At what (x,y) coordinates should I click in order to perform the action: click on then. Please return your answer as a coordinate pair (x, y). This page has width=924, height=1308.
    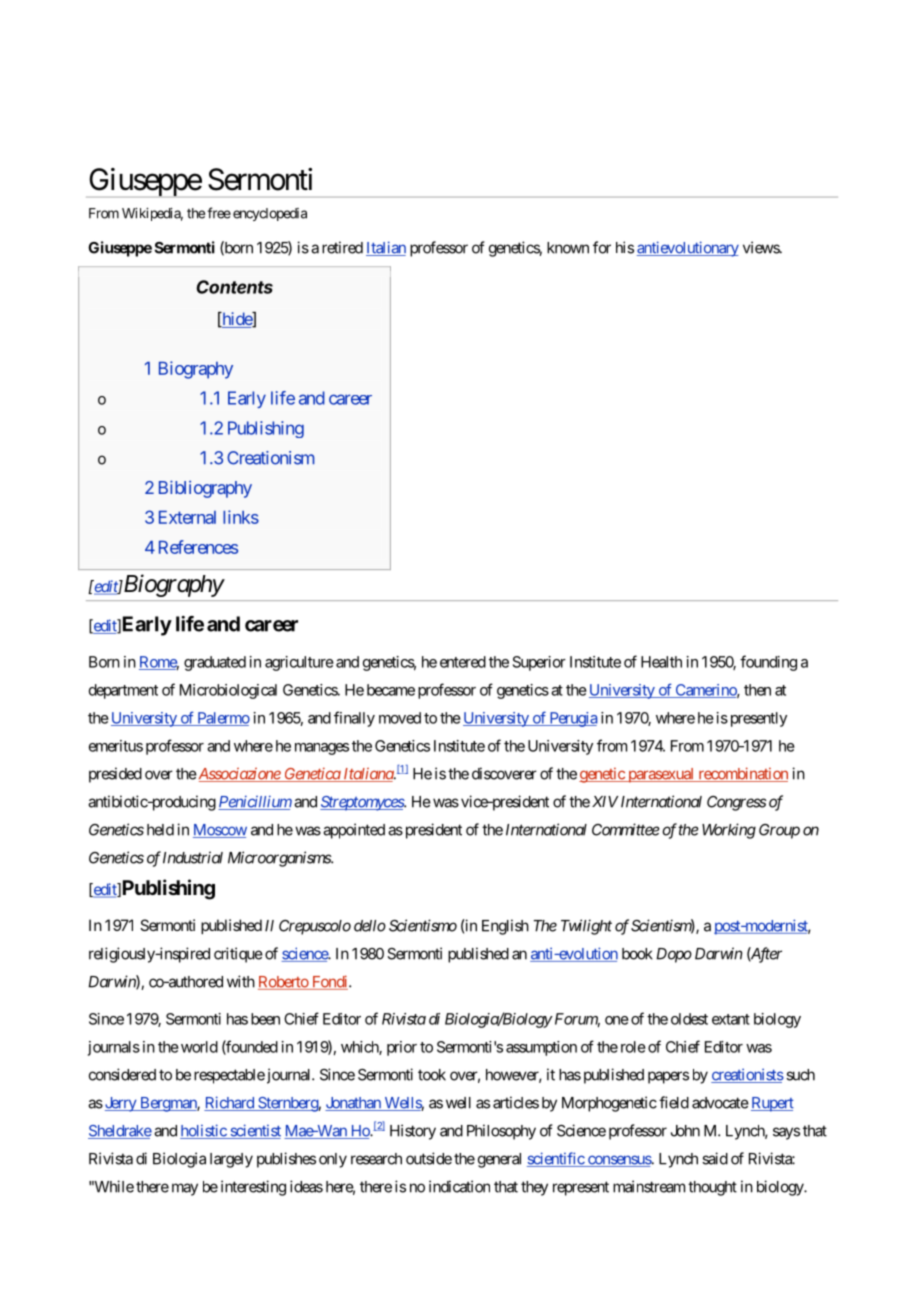
    Looking at the image, I should click on (757, 690).
